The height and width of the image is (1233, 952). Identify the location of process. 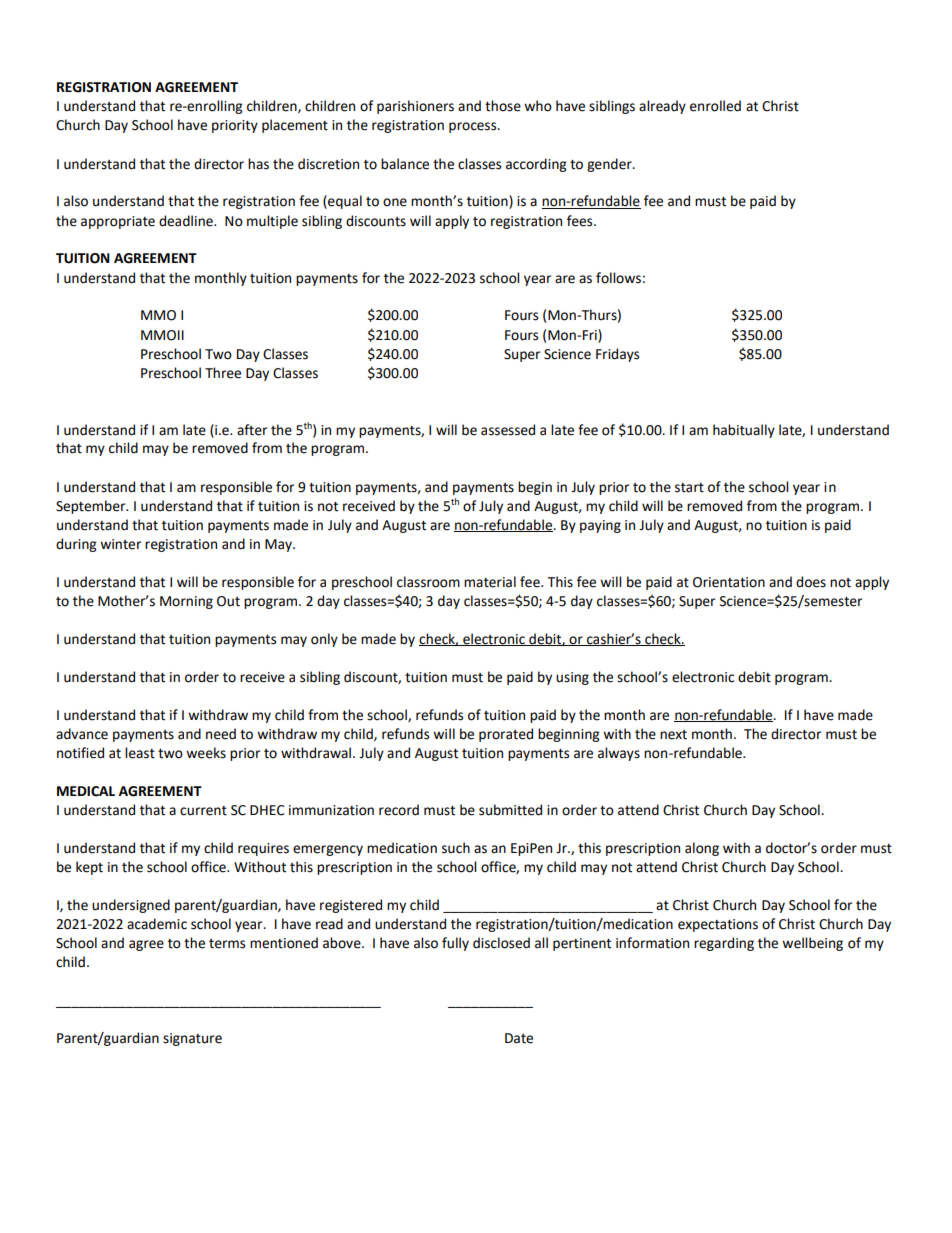
(474, 127).
